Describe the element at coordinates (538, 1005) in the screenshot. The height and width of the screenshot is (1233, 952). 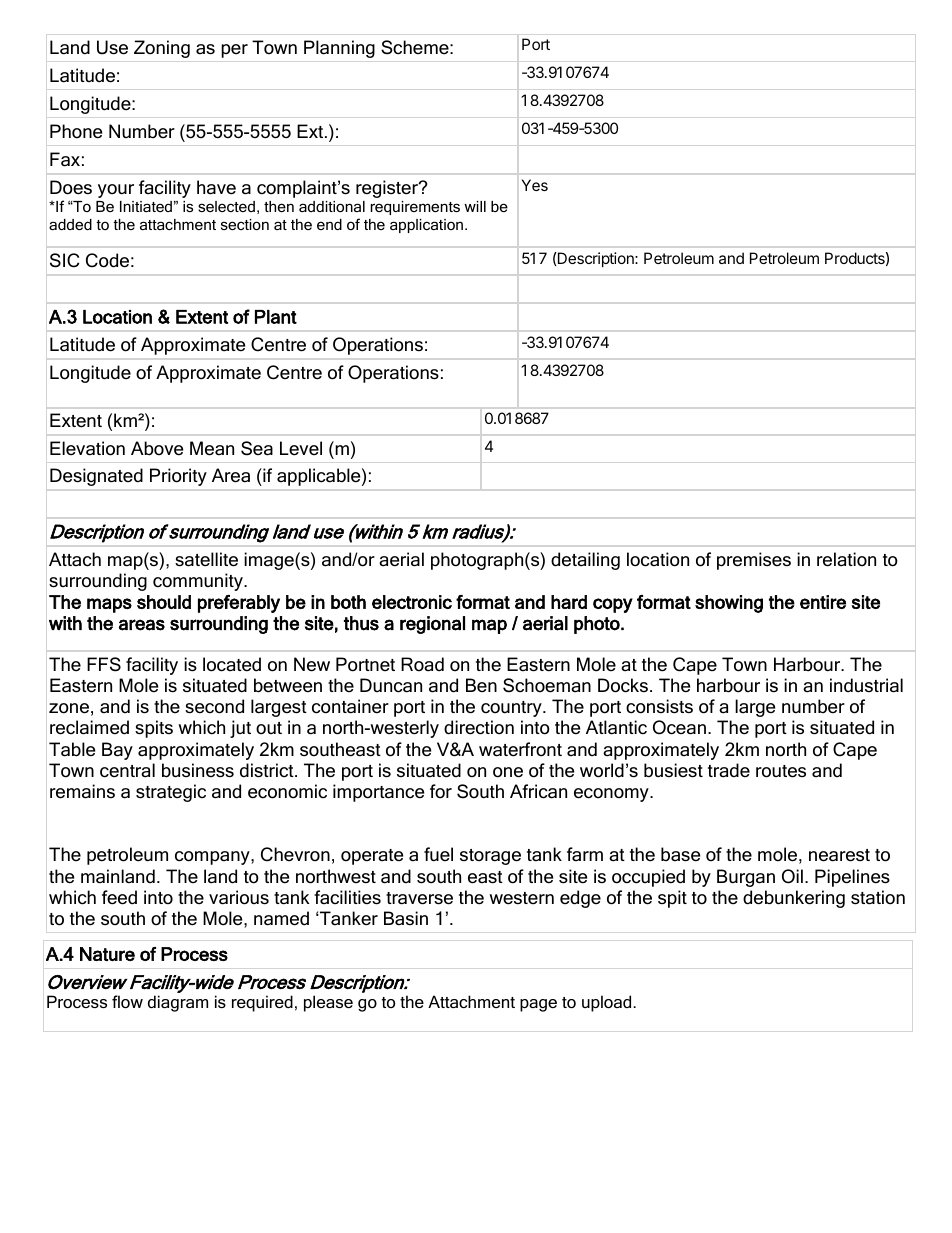
I see `page` at that location.
